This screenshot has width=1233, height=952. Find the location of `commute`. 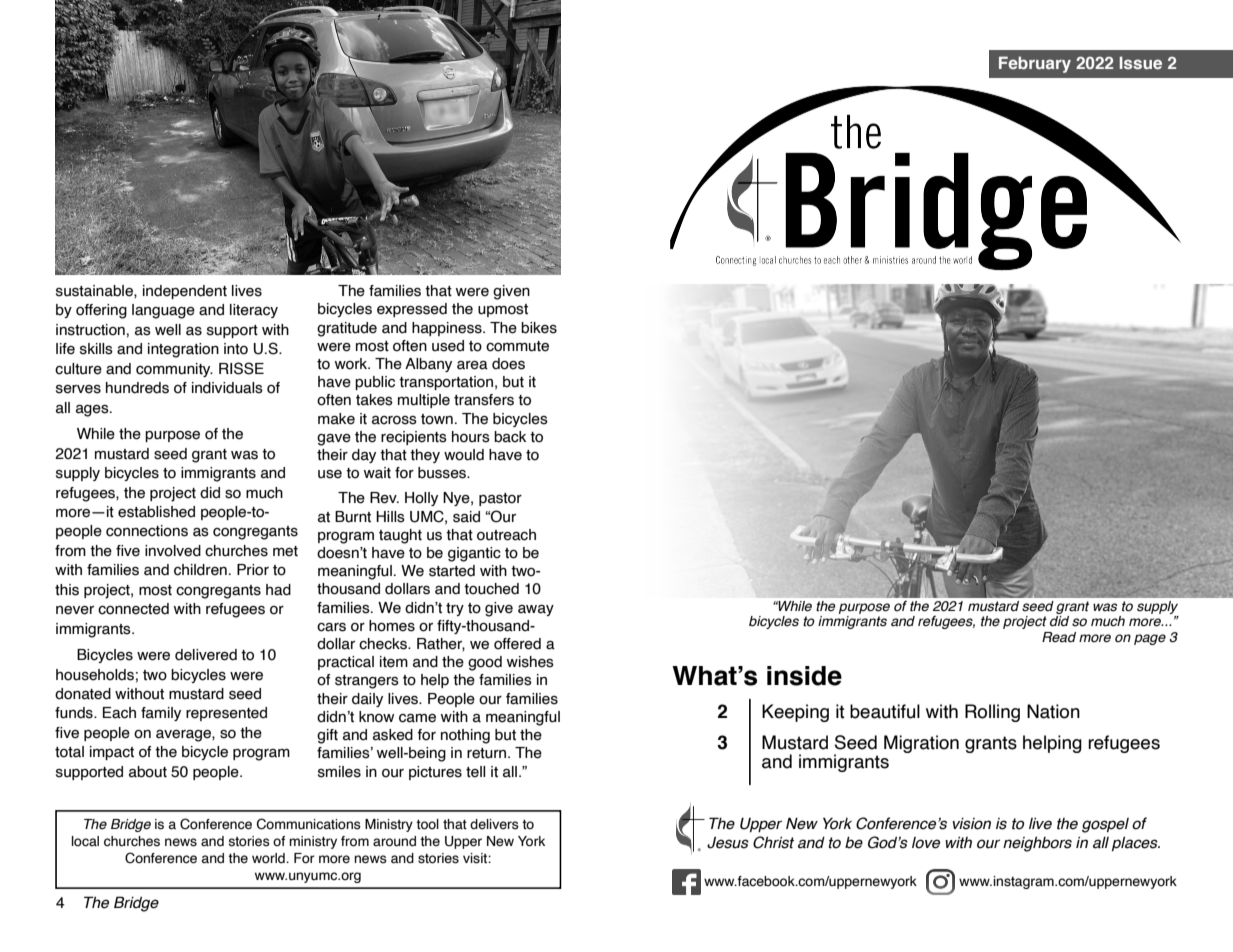

commute is located at coordinates (517, 346).
